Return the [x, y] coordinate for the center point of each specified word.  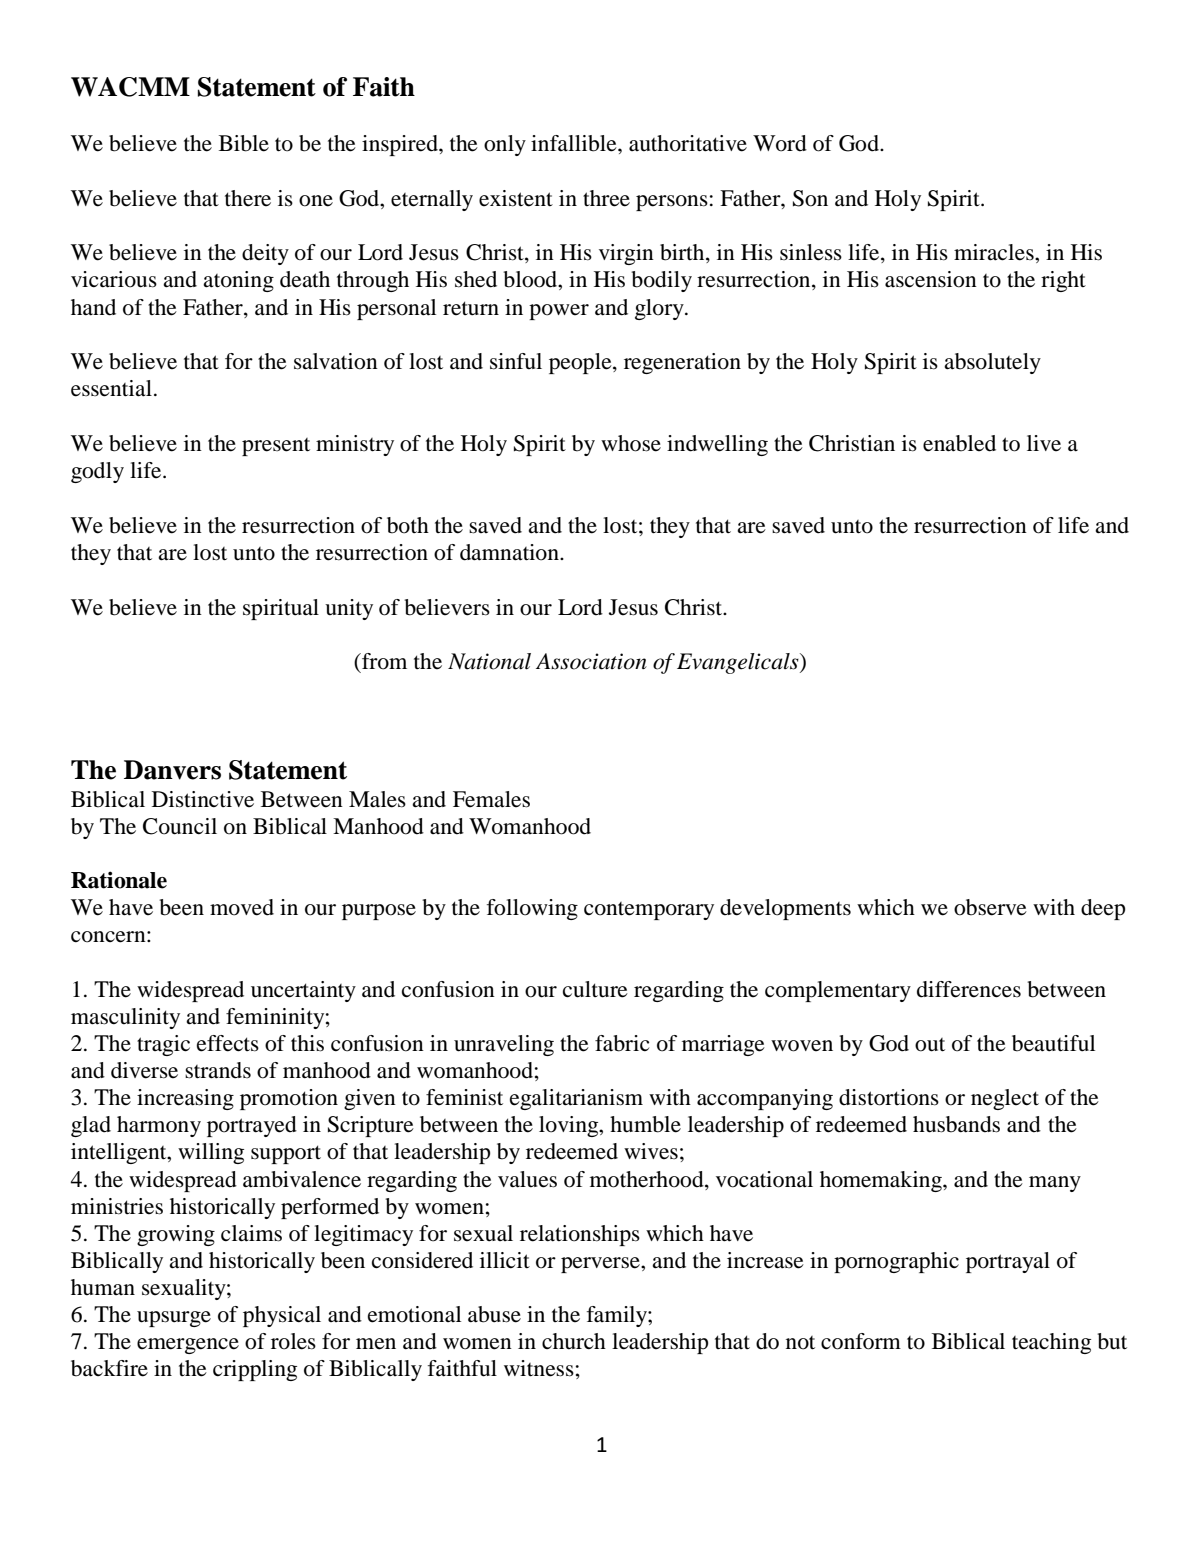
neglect [1005, 1099]
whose [631, 443]
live [1044, 443]
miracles [995, 252]
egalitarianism [576, 1099]
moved [242, 907]
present [276, 447]
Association [591, 661]
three [606, 198]
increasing [185, 1099]
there [248, 198]
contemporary [649, 911]
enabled [959, 443]
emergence [188, 1346]
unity [349, 609]
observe [990, 907]
